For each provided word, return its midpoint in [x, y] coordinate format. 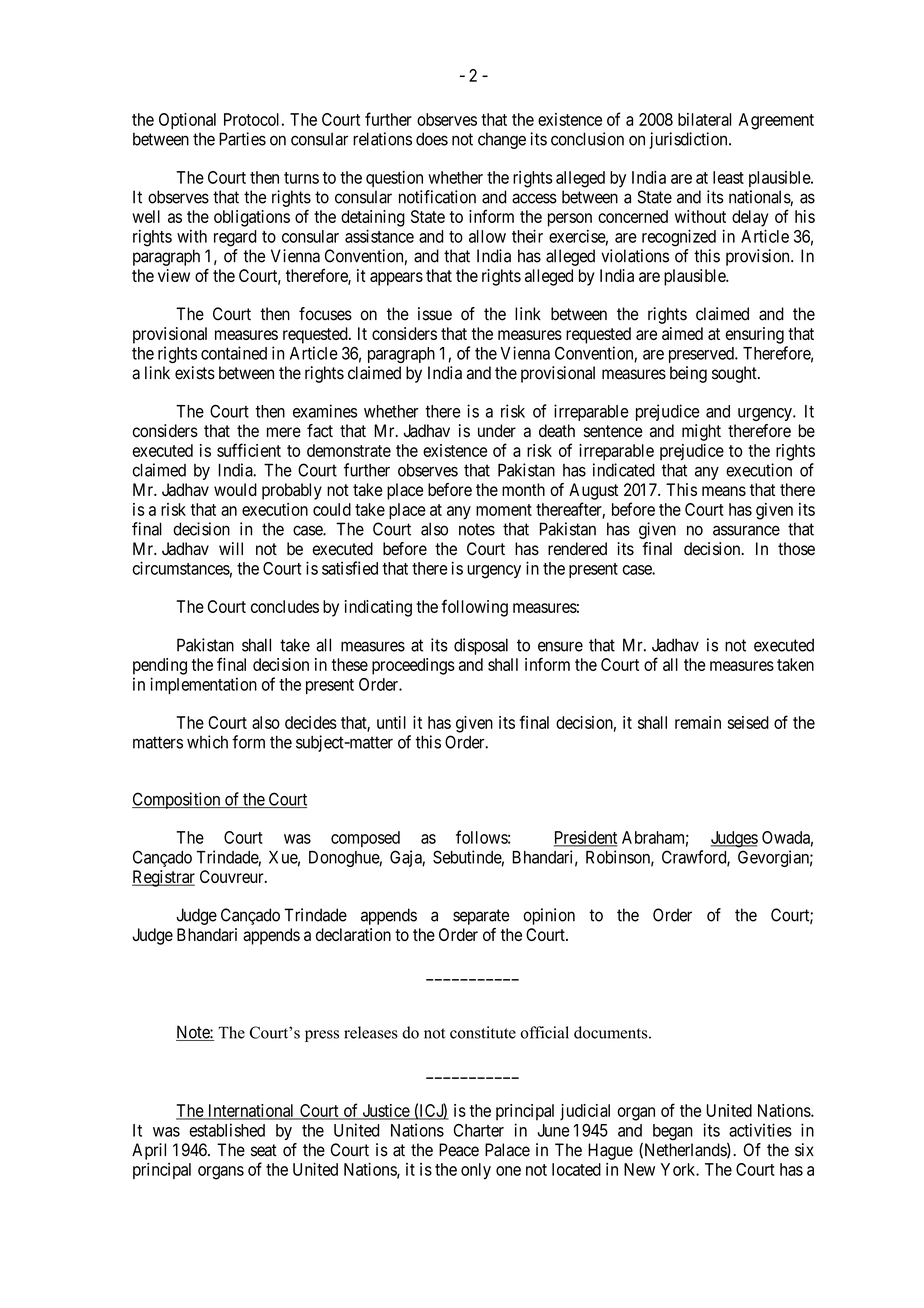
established [227, 1130]
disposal [481, 646]
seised [748, 722]
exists [195, 373]
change [502, 140]
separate [481, 917]
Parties [242, 139]
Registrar [163, 878]
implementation [203, 685]
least [728, 177]
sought [735, 374]
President [585, 838]
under [497, 431]
